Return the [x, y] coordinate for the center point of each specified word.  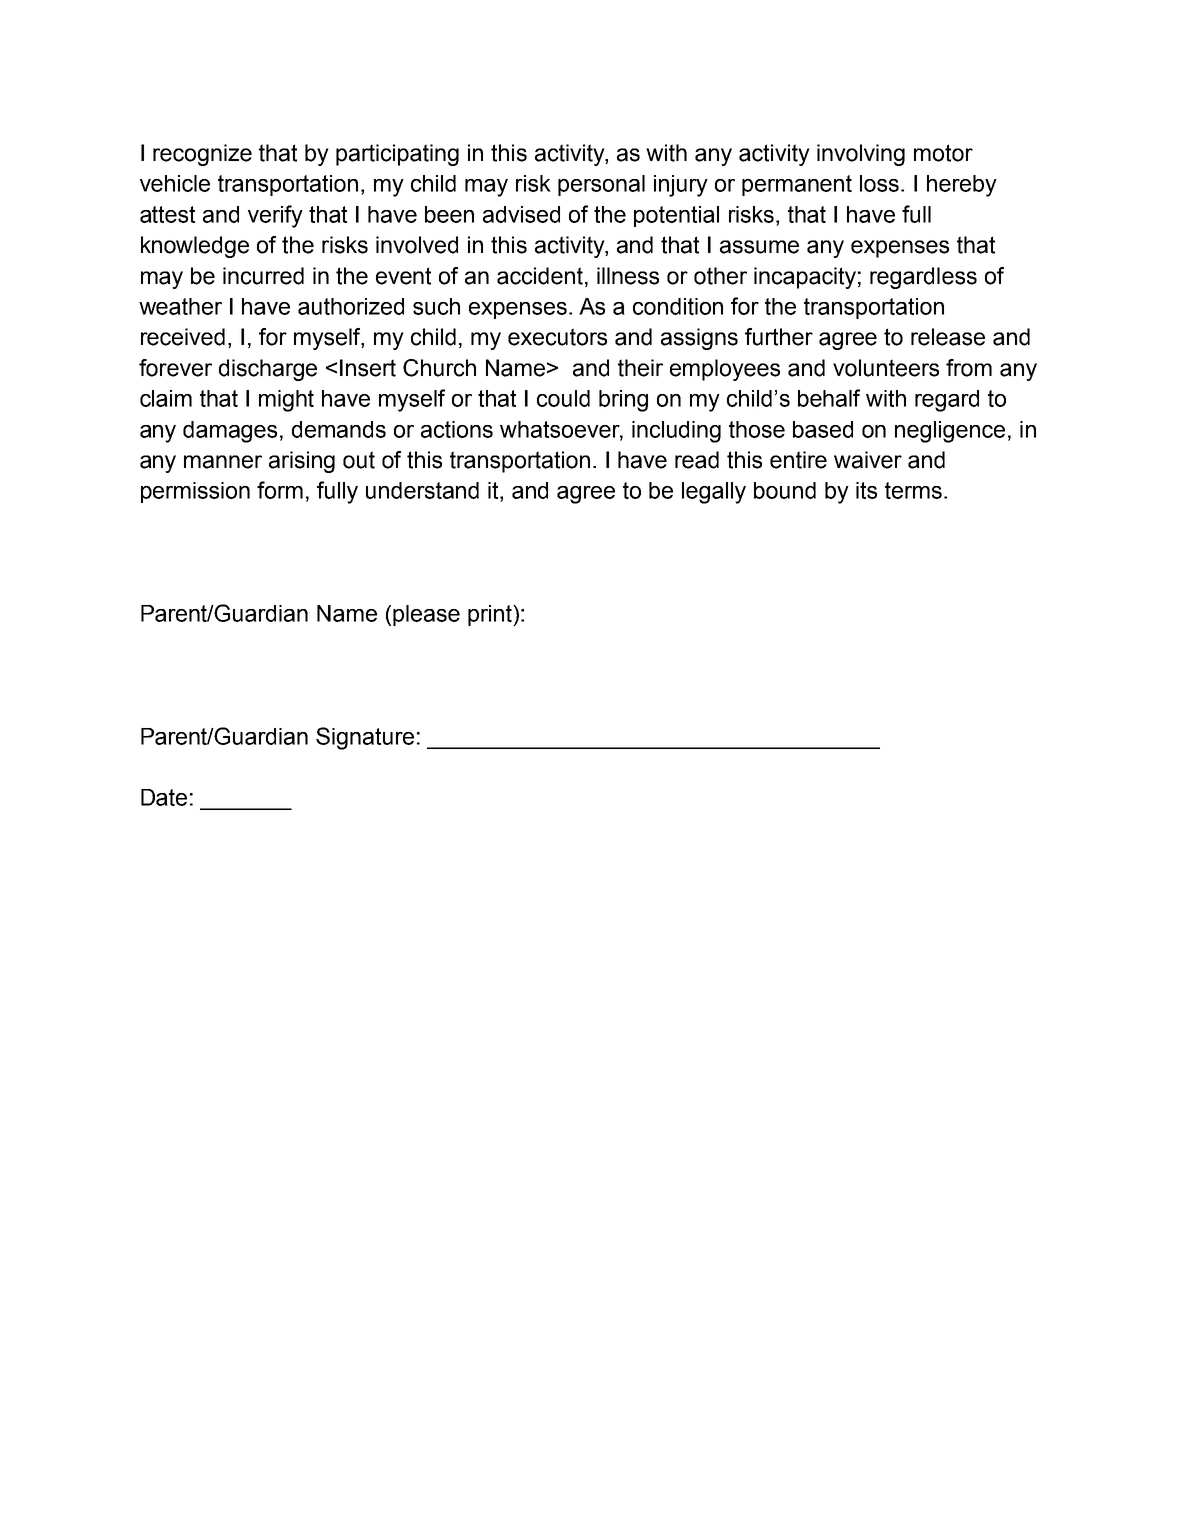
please [426, 615]
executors [557, 337]
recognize [202, 155]
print [491, 615]
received [183, 337]
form [280, 490]
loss [881, 183]
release [948, 337]
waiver [868, 460]
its [866, 490]
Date [164, 797]
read [697, 460]
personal [601, 185]
